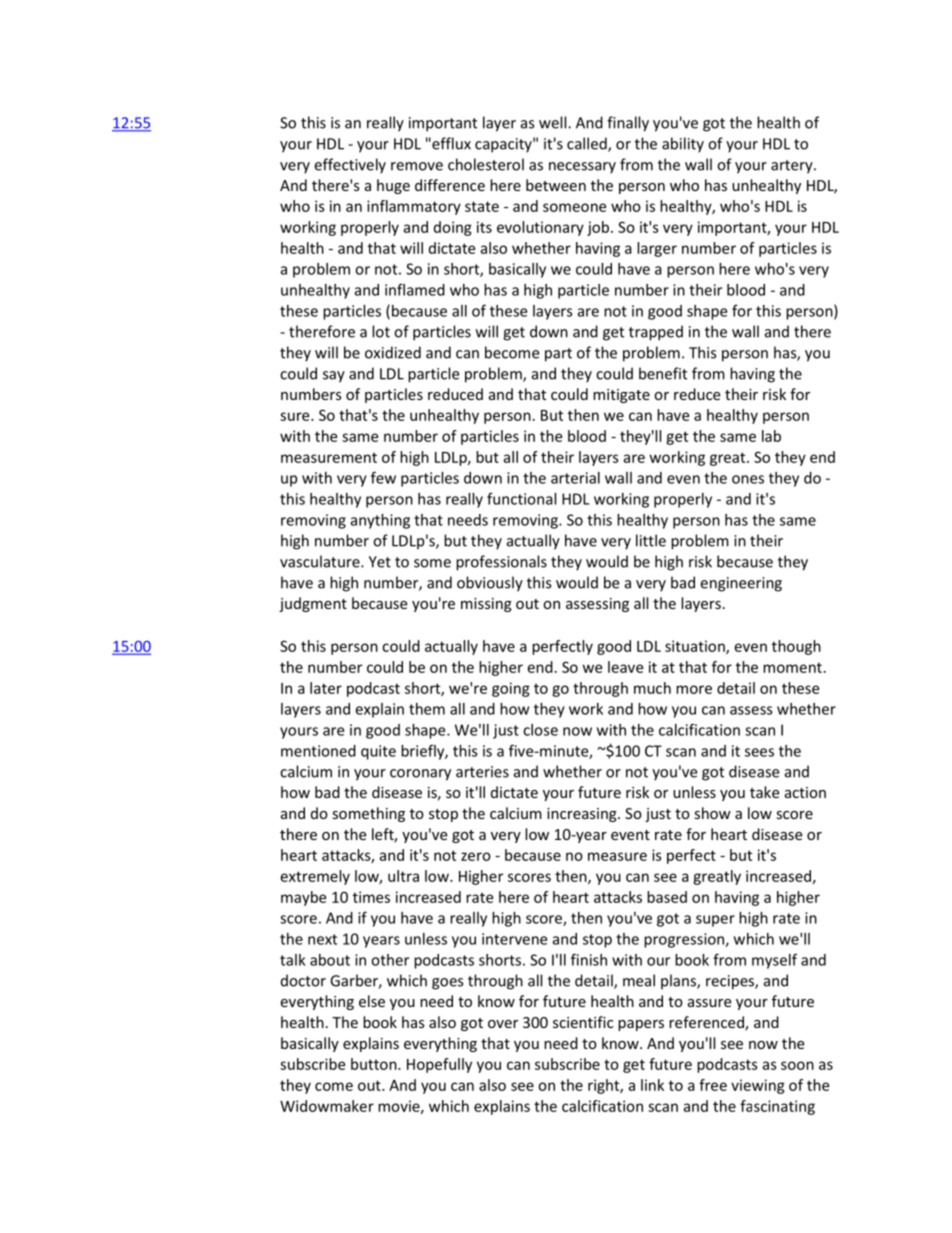  Describe the element at coordinates (554, 122) in the page. I see `well` at that location.
